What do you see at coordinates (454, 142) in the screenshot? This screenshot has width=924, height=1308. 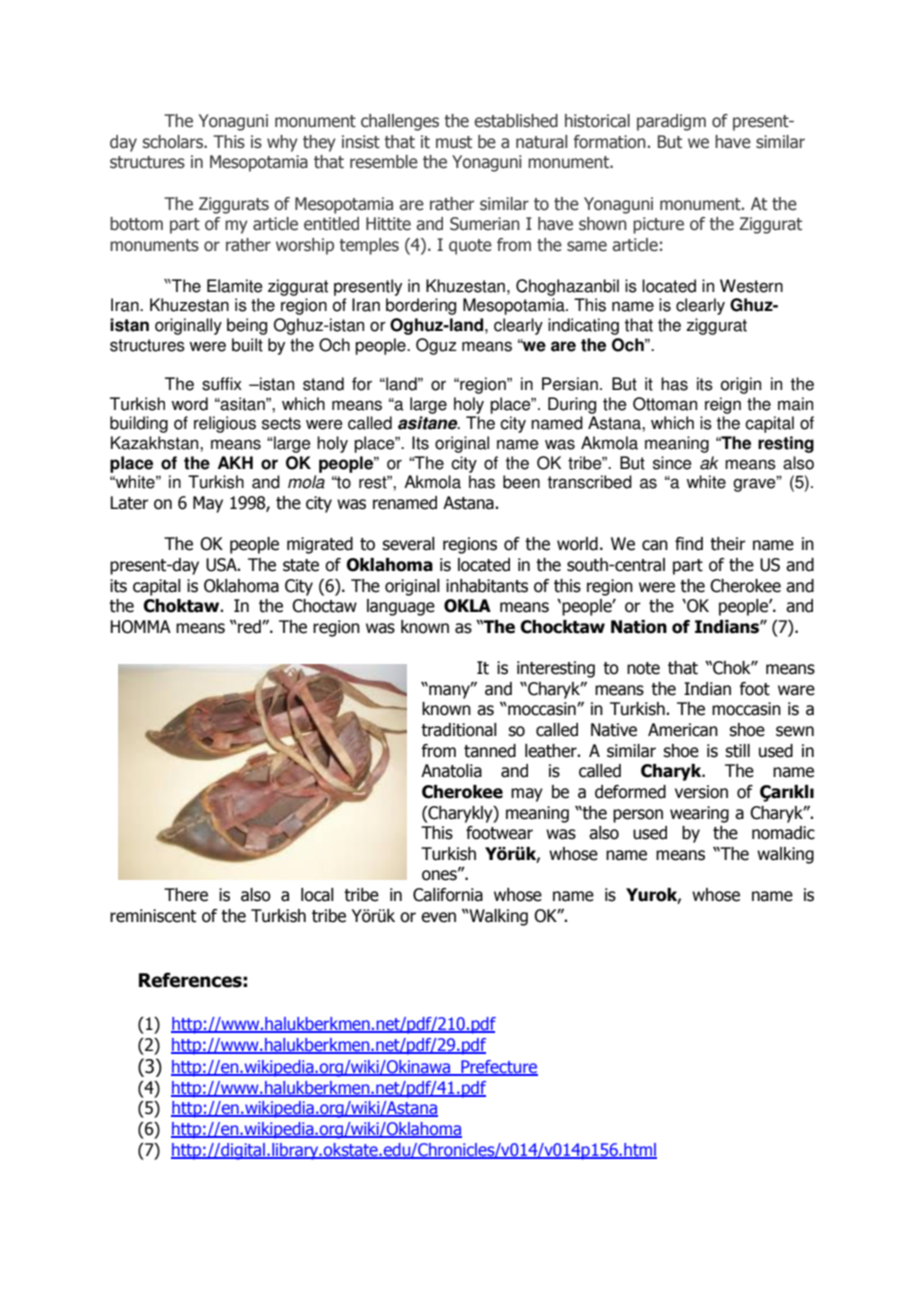 I see `must` at bounding box center [454, 142].
